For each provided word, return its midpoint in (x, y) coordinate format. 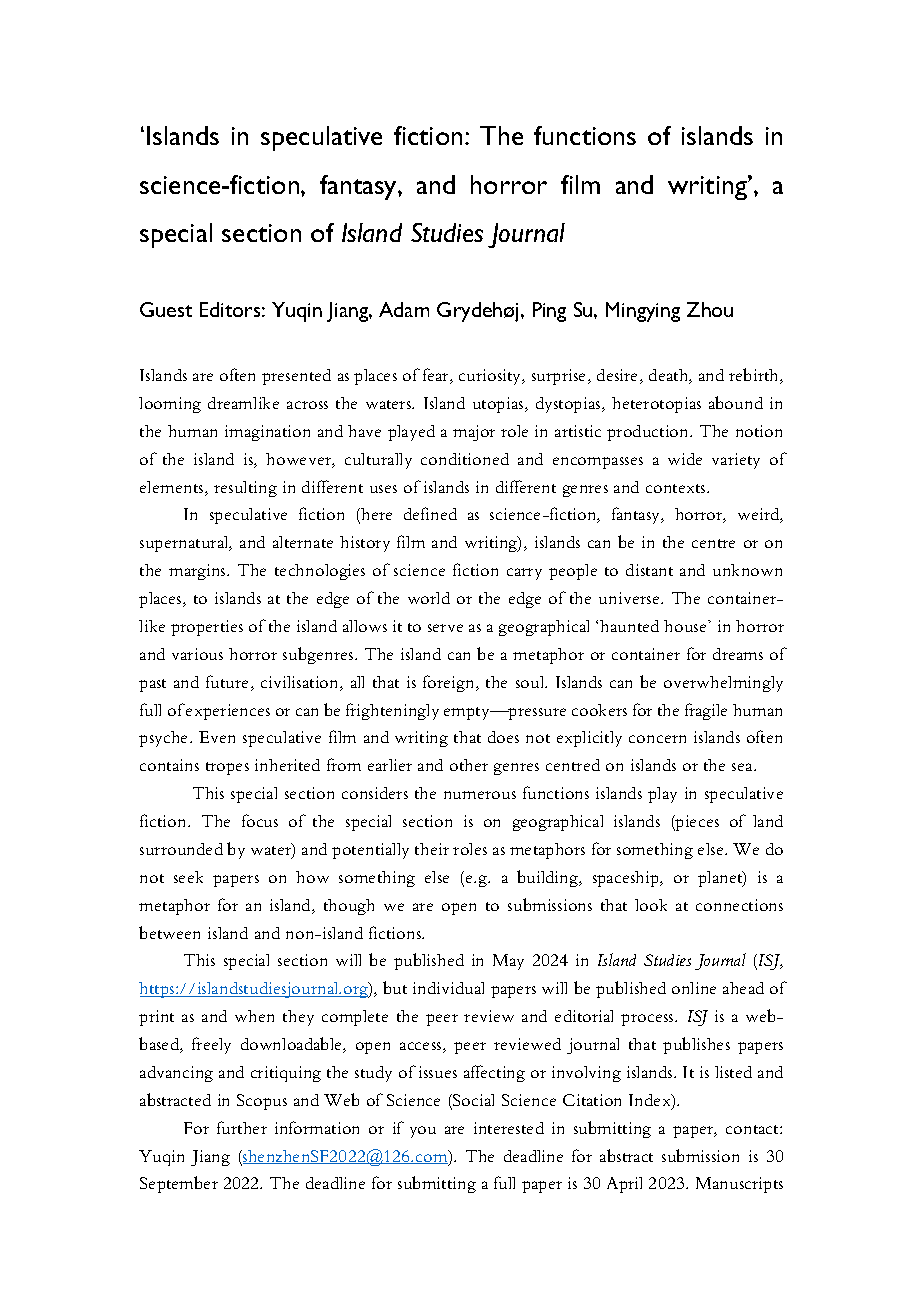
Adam (404, 309)
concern (657, 739)
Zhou (710, 309)
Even (217, 737)
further (242, 1127)
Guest (166, 309)
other (469, 765)
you (423, 1132)
